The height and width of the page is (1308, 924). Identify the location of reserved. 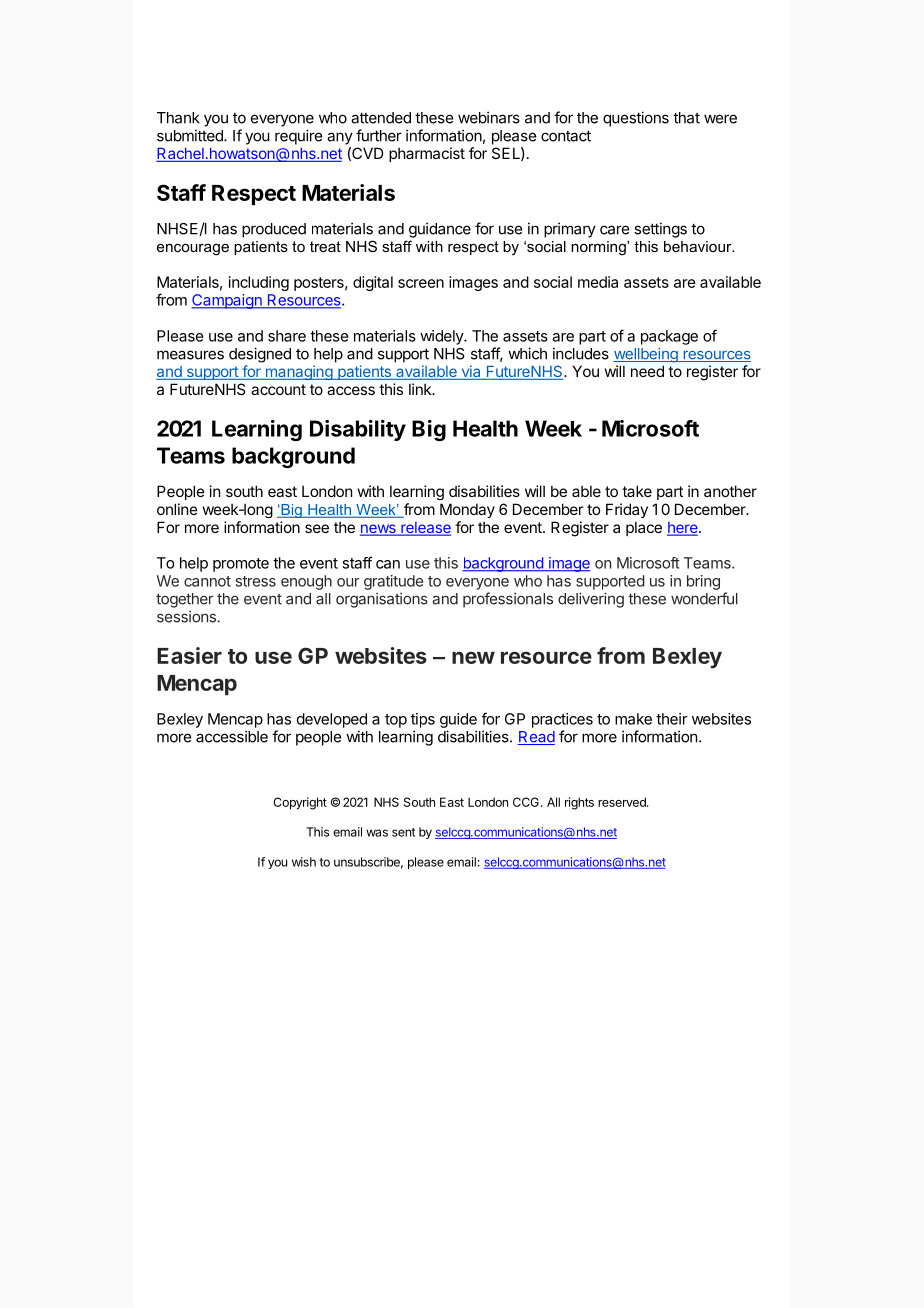
(623, 802).
